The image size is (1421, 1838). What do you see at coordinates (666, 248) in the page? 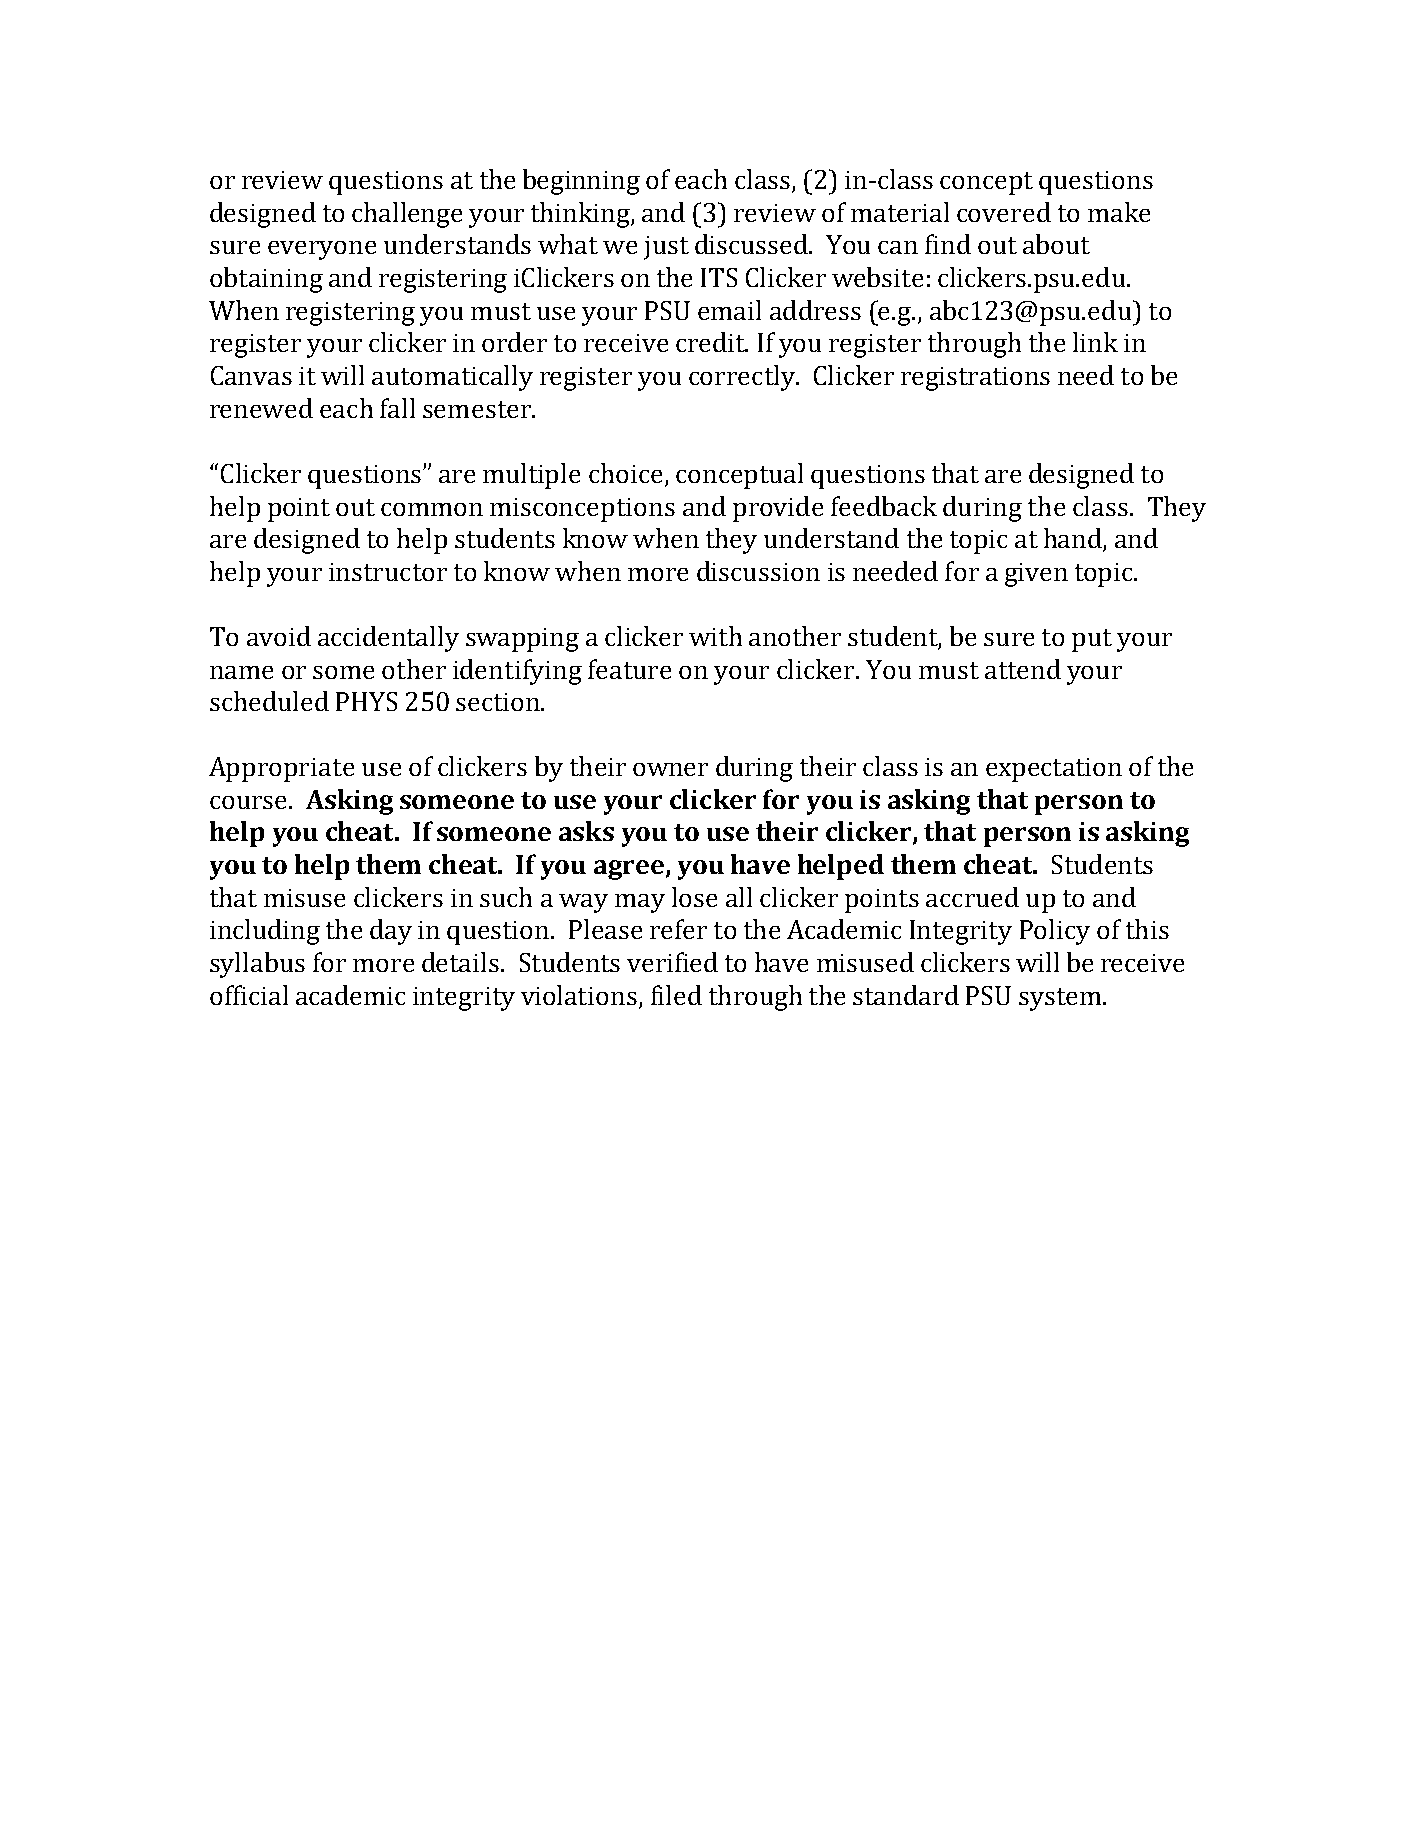
I see `just` at bounding box center [666, 248].
